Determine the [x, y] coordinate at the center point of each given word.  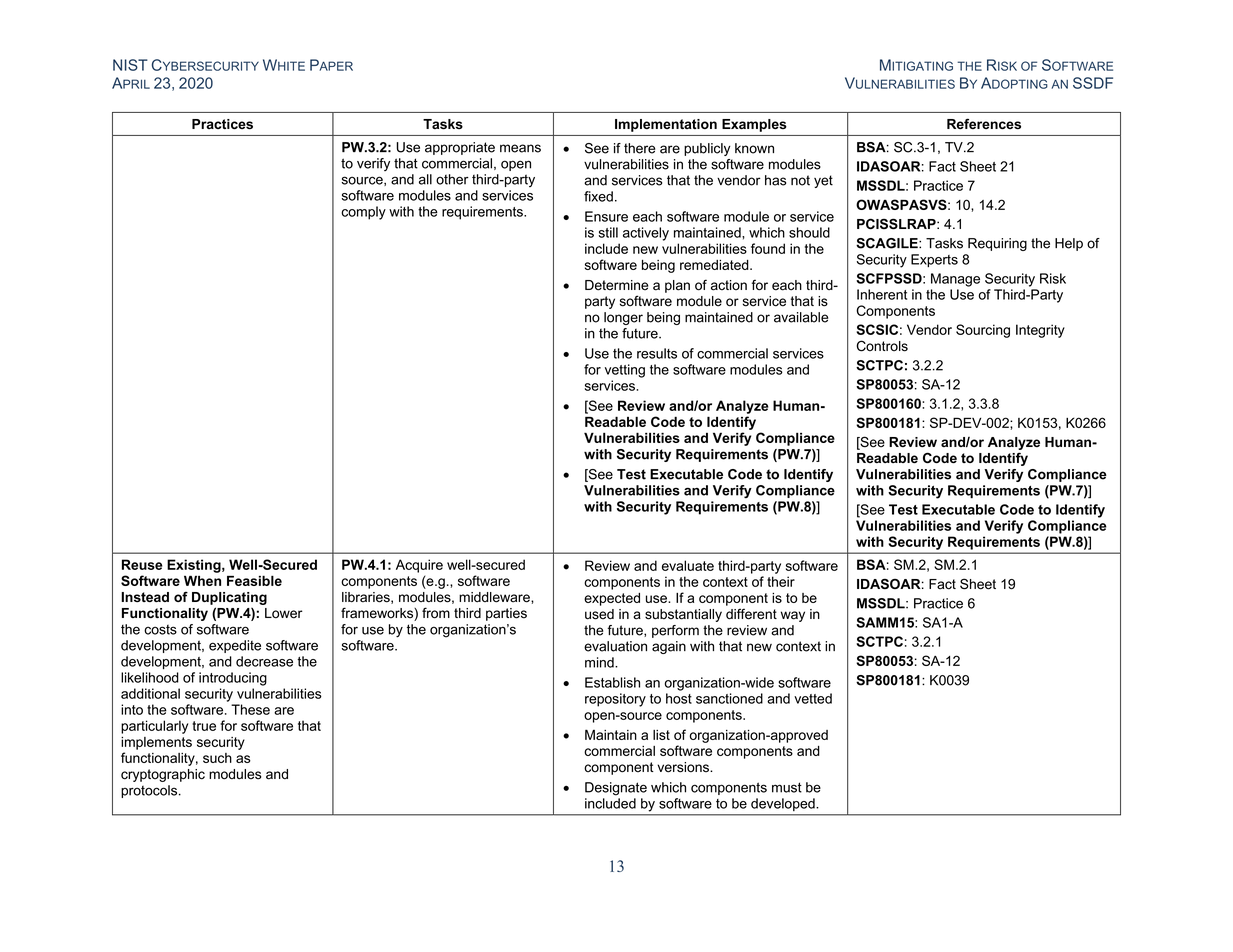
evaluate [688, 565]
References [984, 123]
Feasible [254, 580]
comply [363, 213]
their [781, 581]
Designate [616, 789]
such [217, 758]
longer [623, 318]
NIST [130, 65]
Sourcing [983, 331]
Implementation [666, 125]
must [787, 787]
